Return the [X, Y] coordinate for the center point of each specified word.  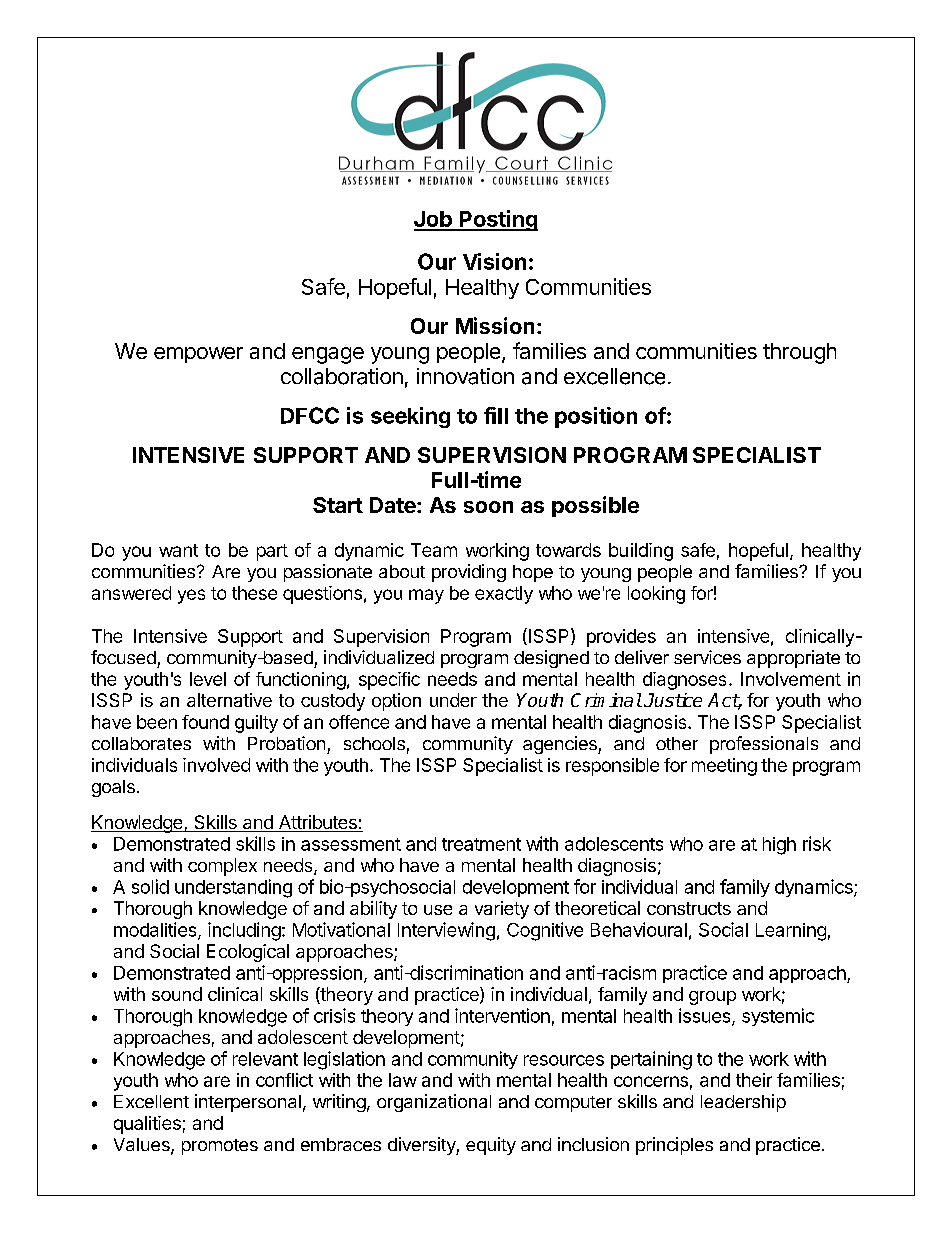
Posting [498, 220]
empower [198, 355]
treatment [481, 844]
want [178, 550]
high [779, 846]
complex [222, 867]
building [641, 552]
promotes [220, 1147]
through [799, 353]
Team [434, 550]
